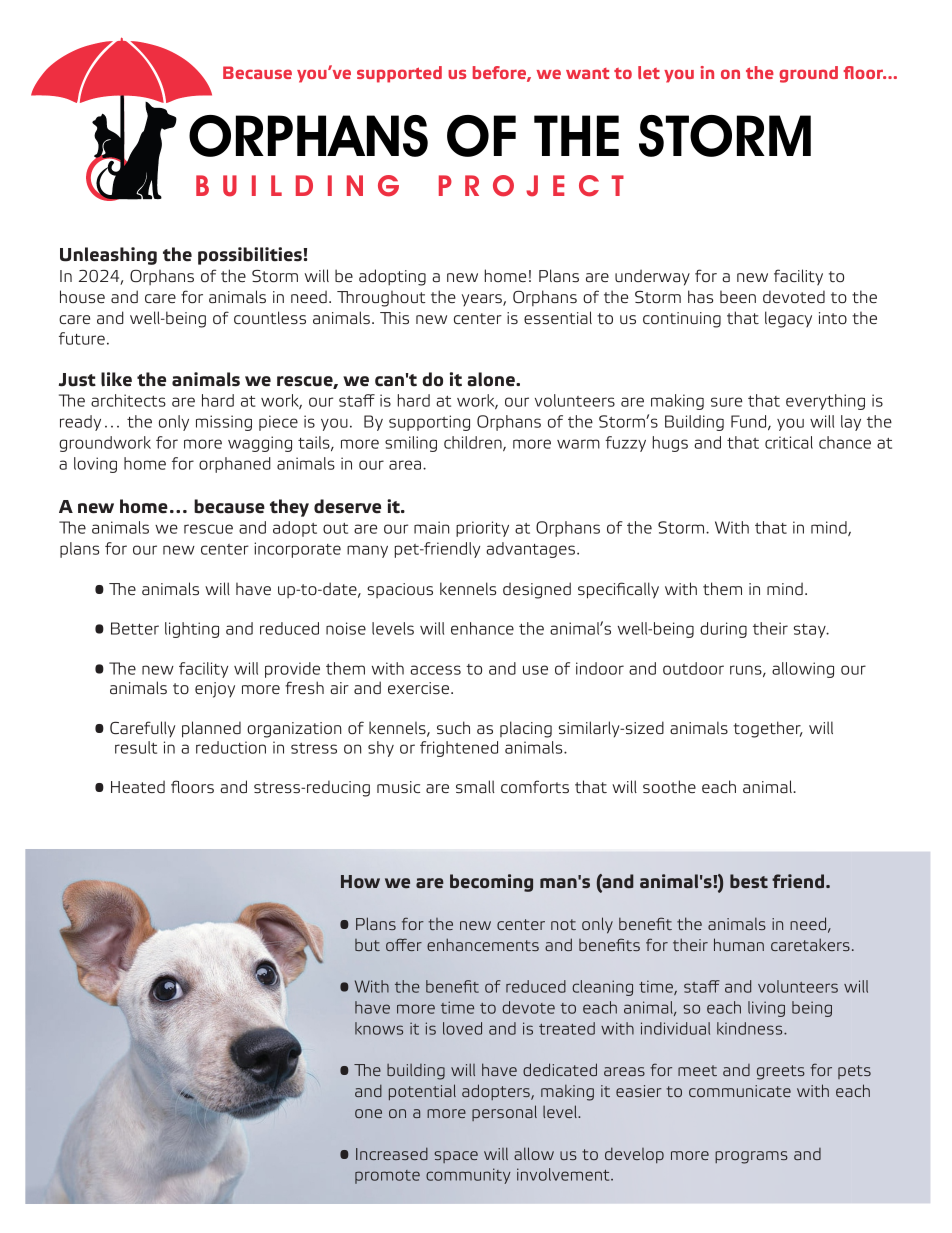 The width and height of the image is (952, 1233). Describe the element at coordinates (108, 256) in the image. I see `Unleashing` at that location.
